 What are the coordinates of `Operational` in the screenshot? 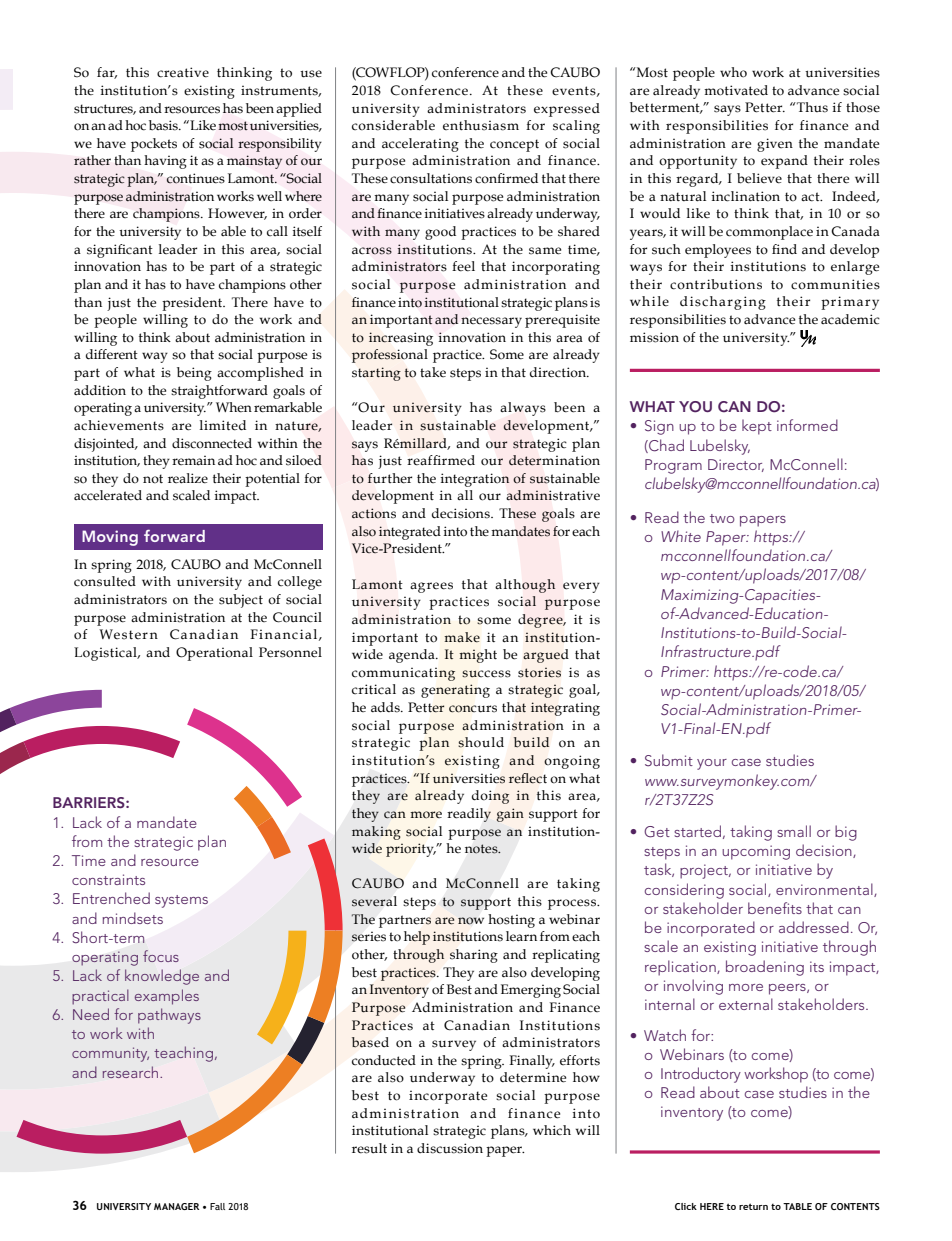 It's located at (214, 654).
